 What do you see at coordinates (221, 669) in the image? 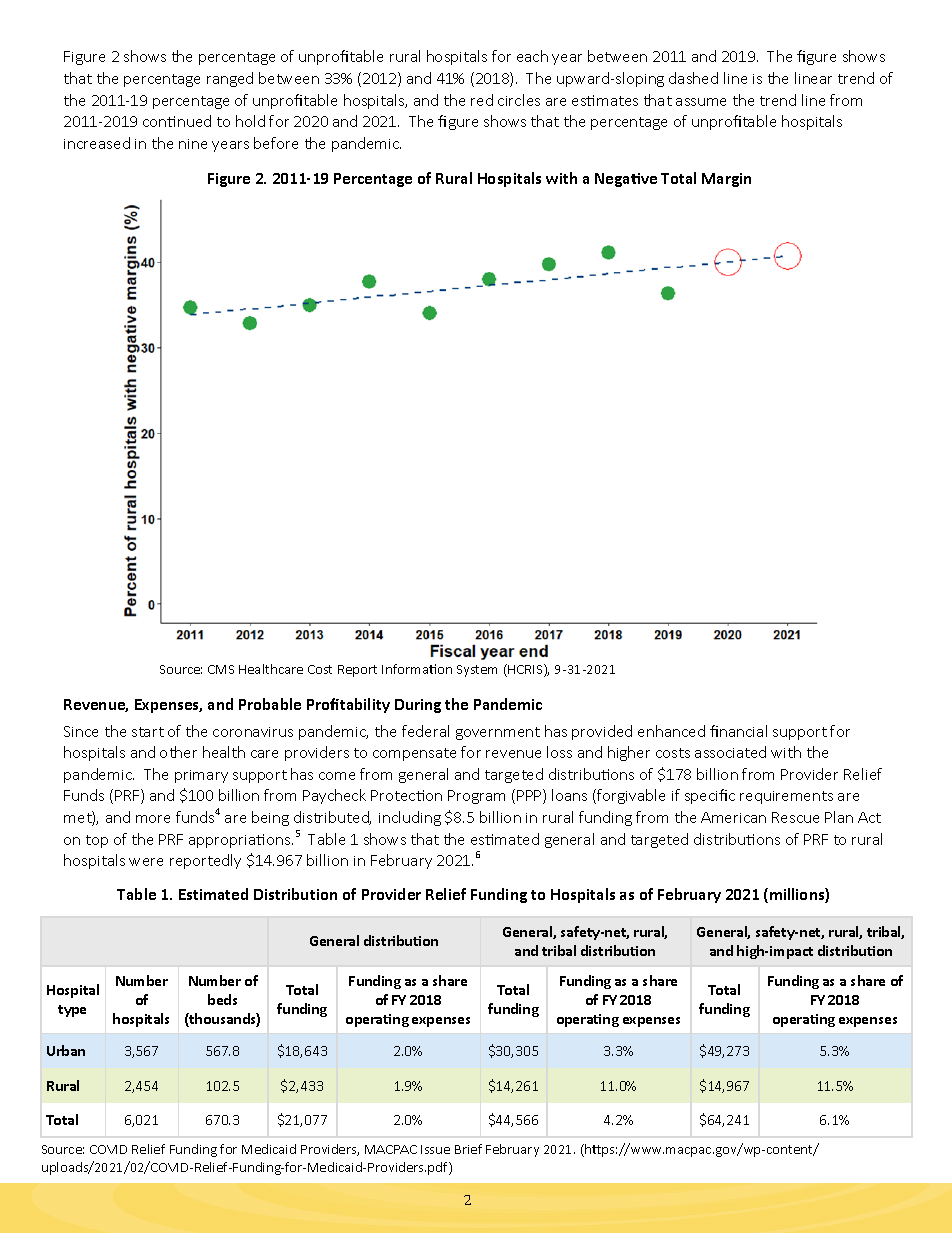
I see `CMS` at bounding box center [221, 669].
